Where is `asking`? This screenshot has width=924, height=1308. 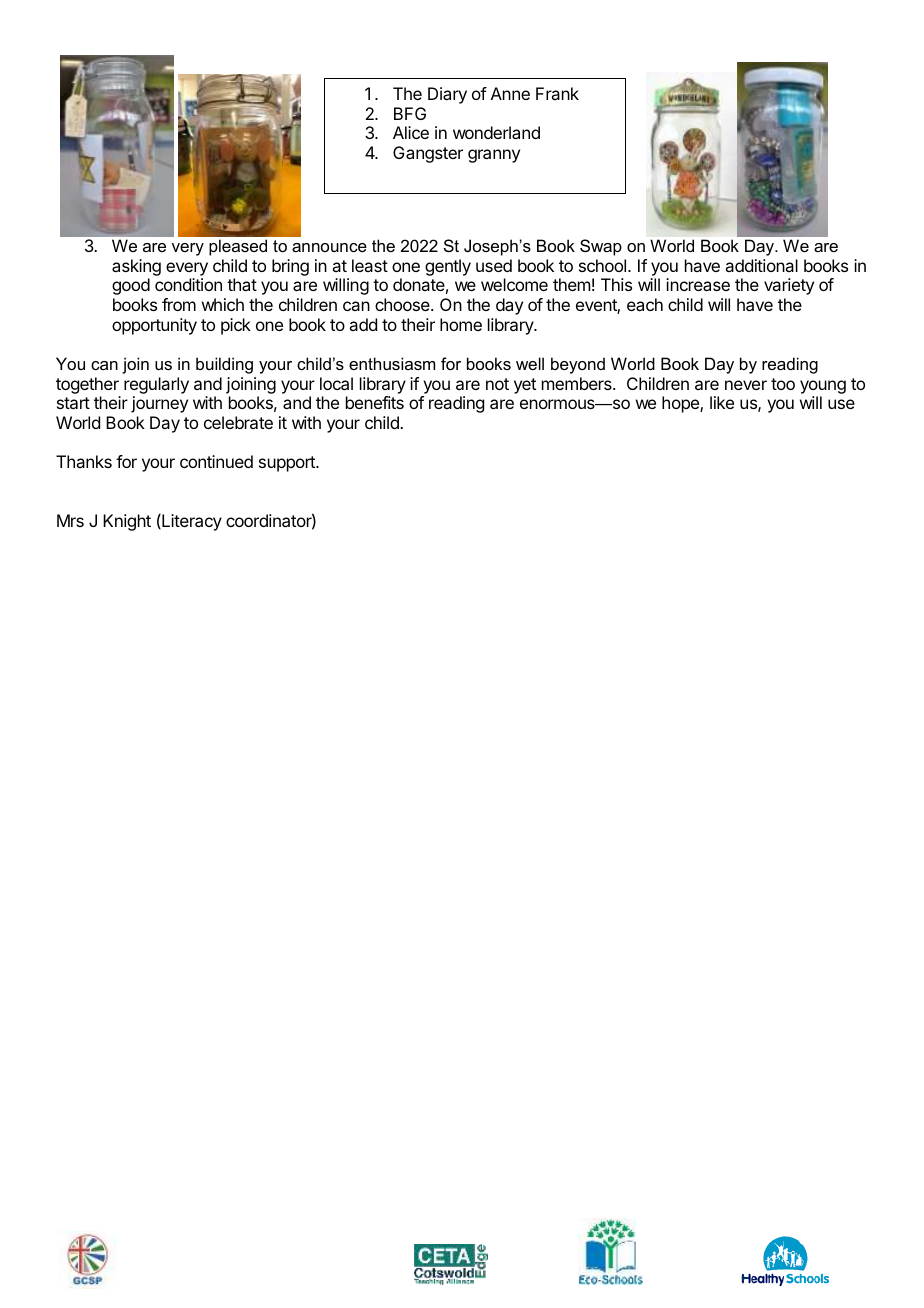
asking is located at coordinates (136, 267).
